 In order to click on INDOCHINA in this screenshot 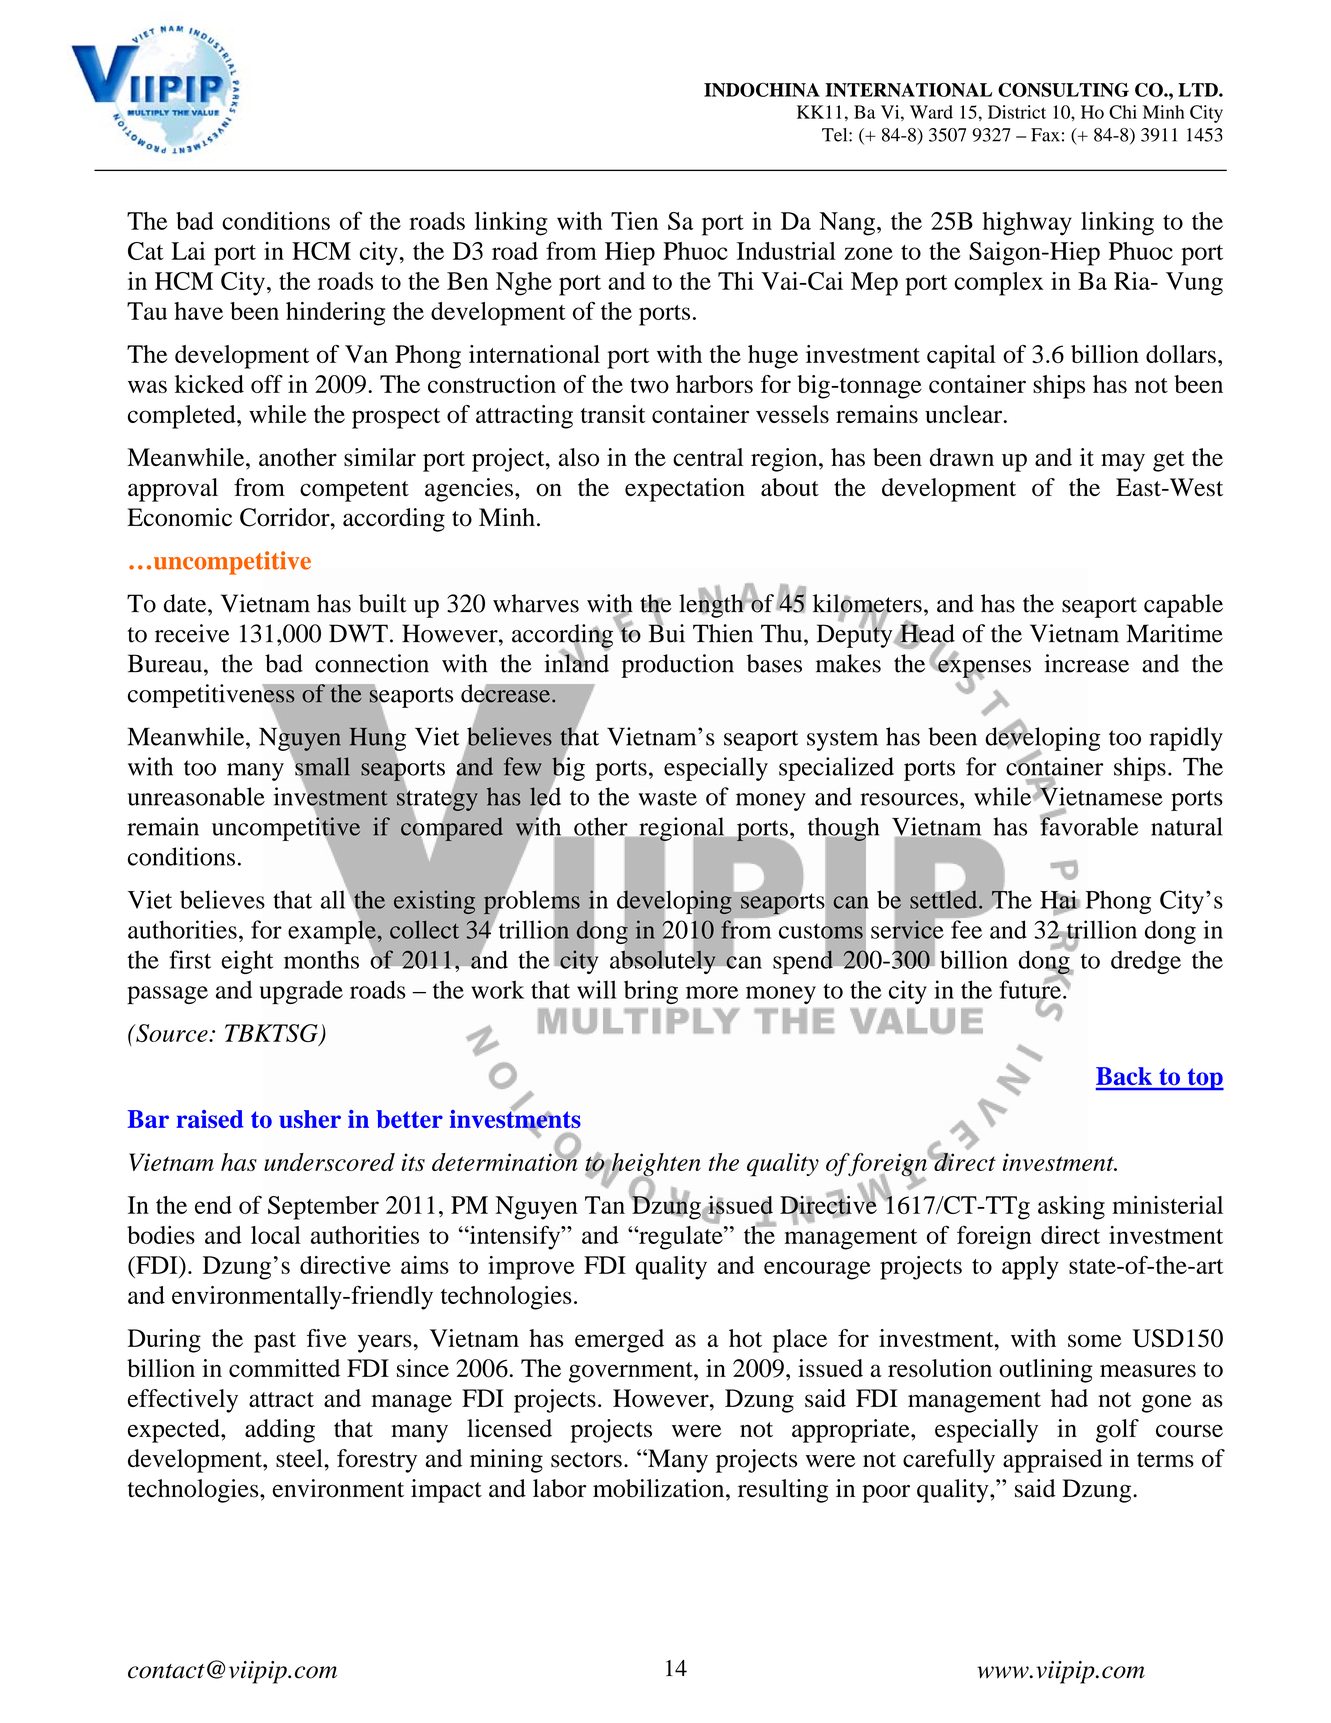, I will do `click(762, 90)`.
